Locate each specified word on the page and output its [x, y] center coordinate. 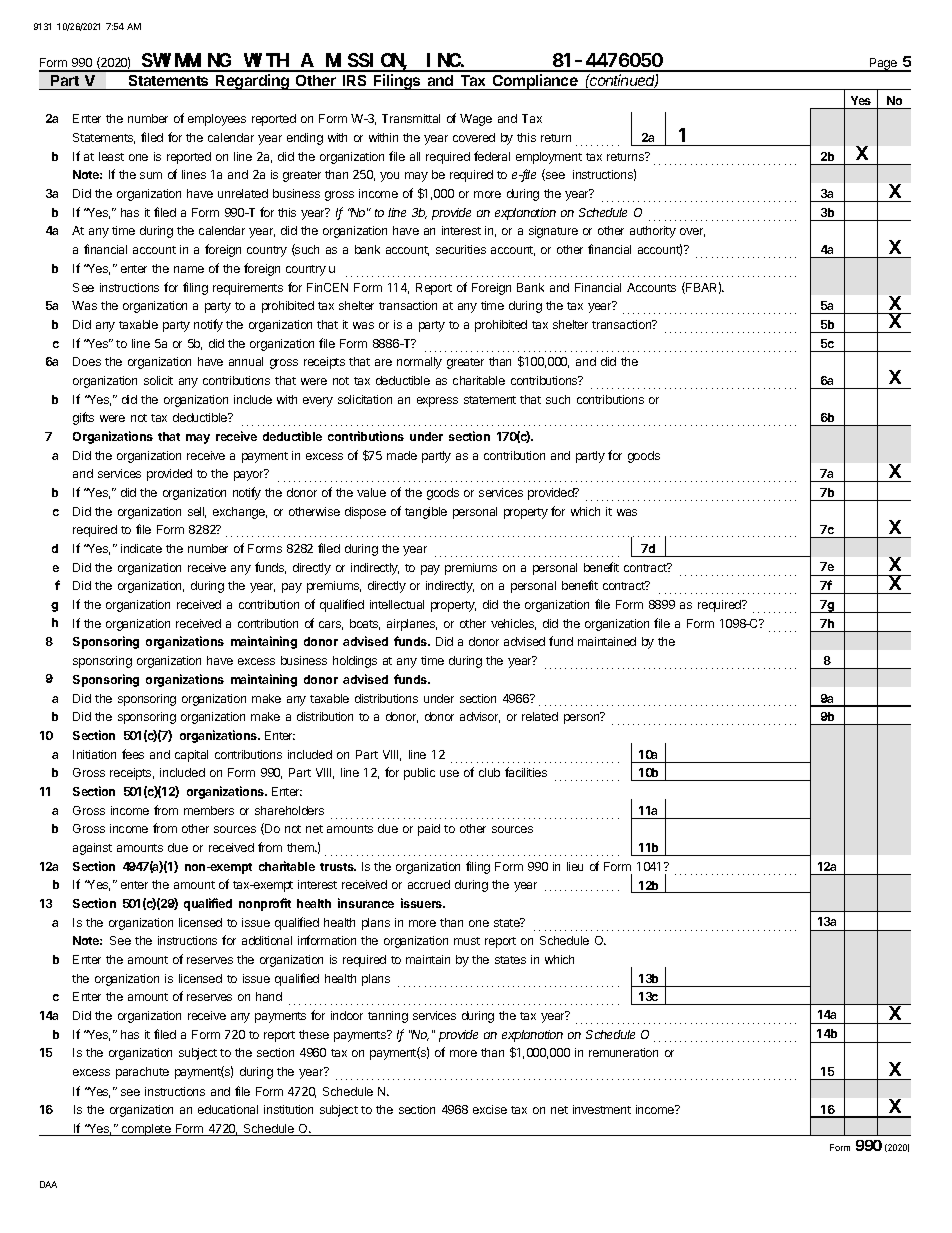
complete [146, 1130]
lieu [575, 866]
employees [217, 120]
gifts [83, 418]
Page [884, 65]
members [209, 810]
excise [490, 1109]
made [402, 455]
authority [653, 232]
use [449, 773]
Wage [476, 120]
